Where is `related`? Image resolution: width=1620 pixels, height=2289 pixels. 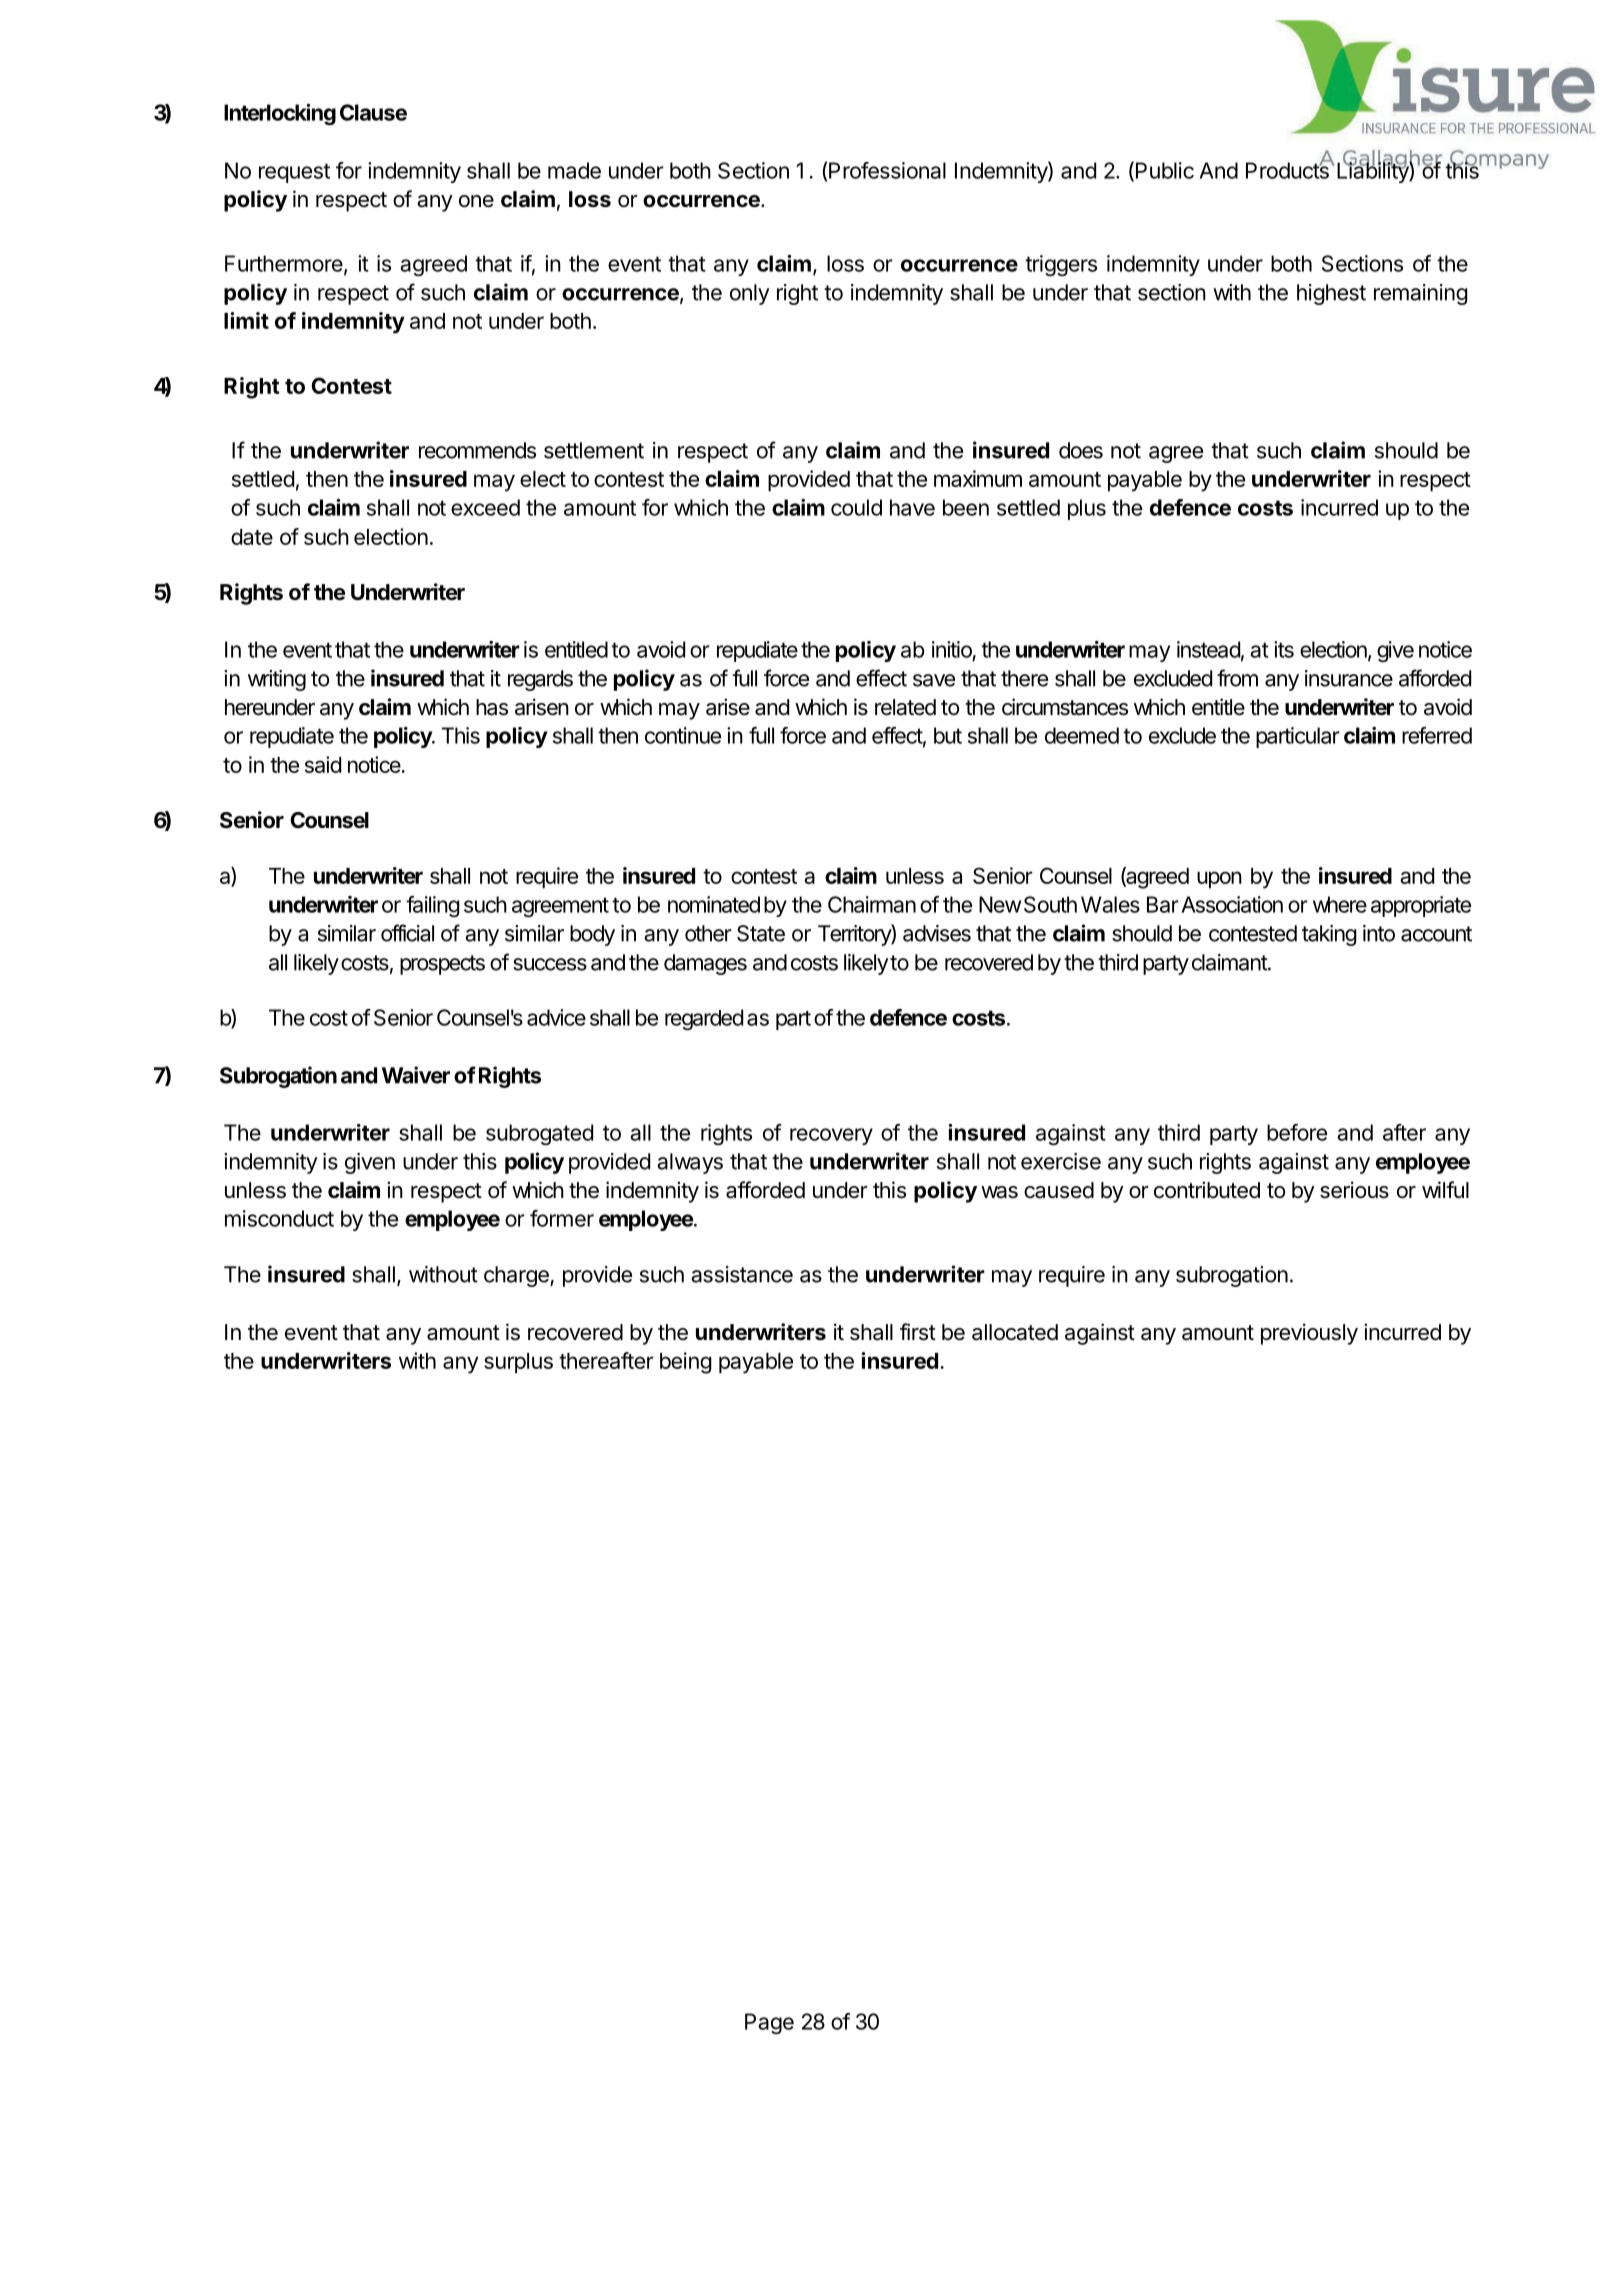
related is located at coordinates (905, 707).
